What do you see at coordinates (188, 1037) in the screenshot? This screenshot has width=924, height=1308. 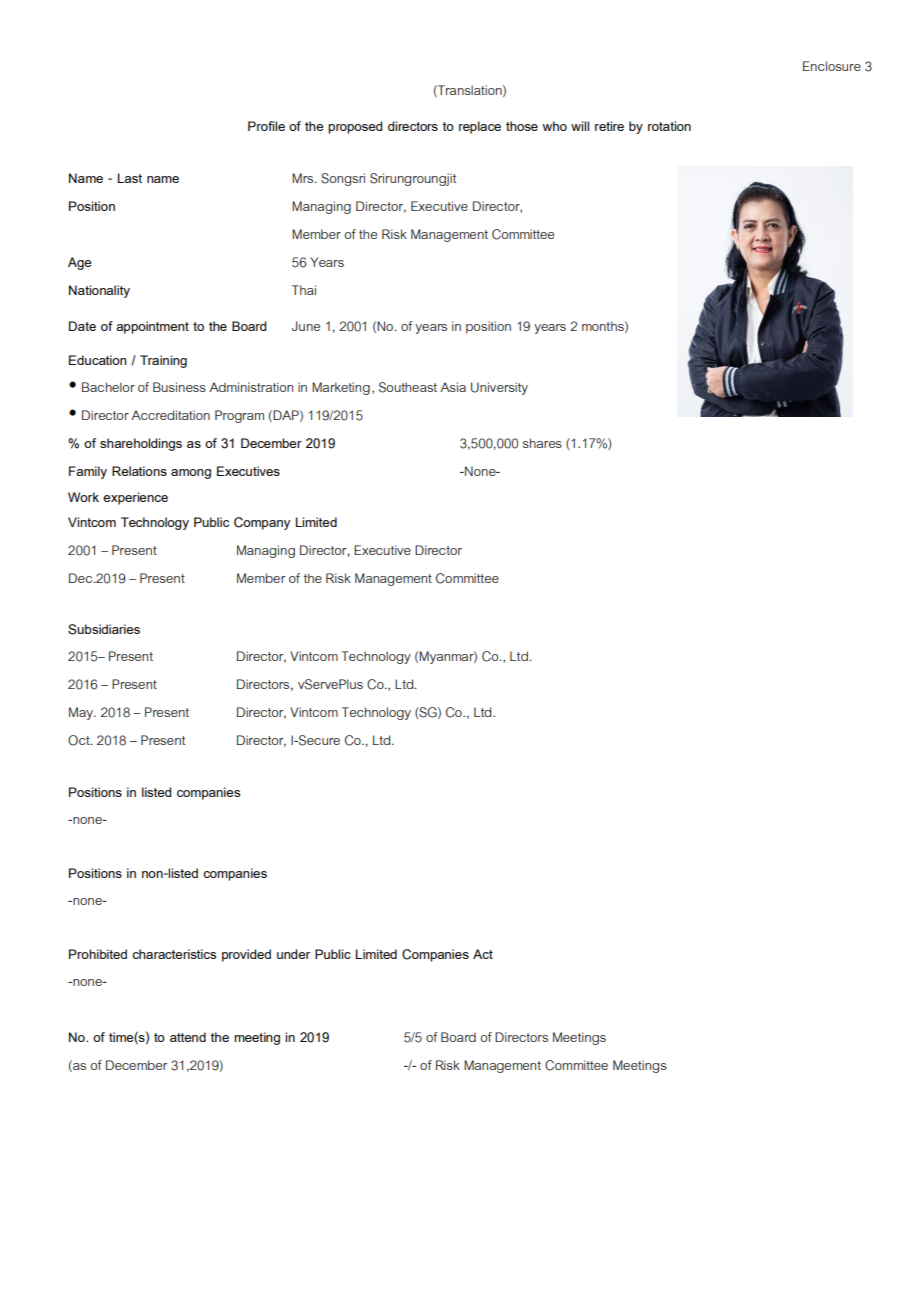 I see `attend` at bounding box center [188, 1037].
